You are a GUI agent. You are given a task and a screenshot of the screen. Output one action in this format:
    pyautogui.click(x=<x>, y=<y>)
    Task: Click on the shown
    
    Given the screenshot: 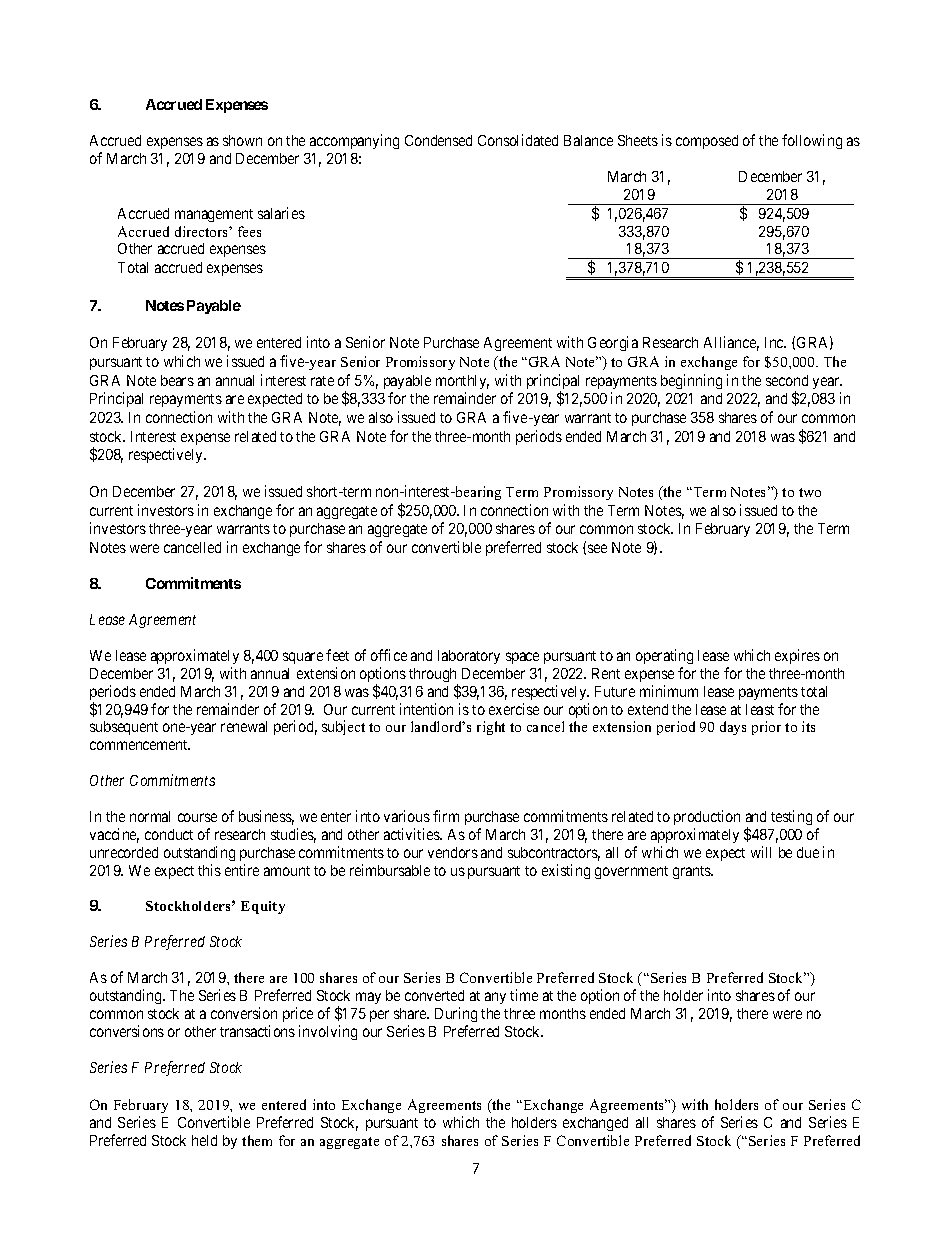 What is the action you would take?
    pyautogui.click(x=242, y=140)
